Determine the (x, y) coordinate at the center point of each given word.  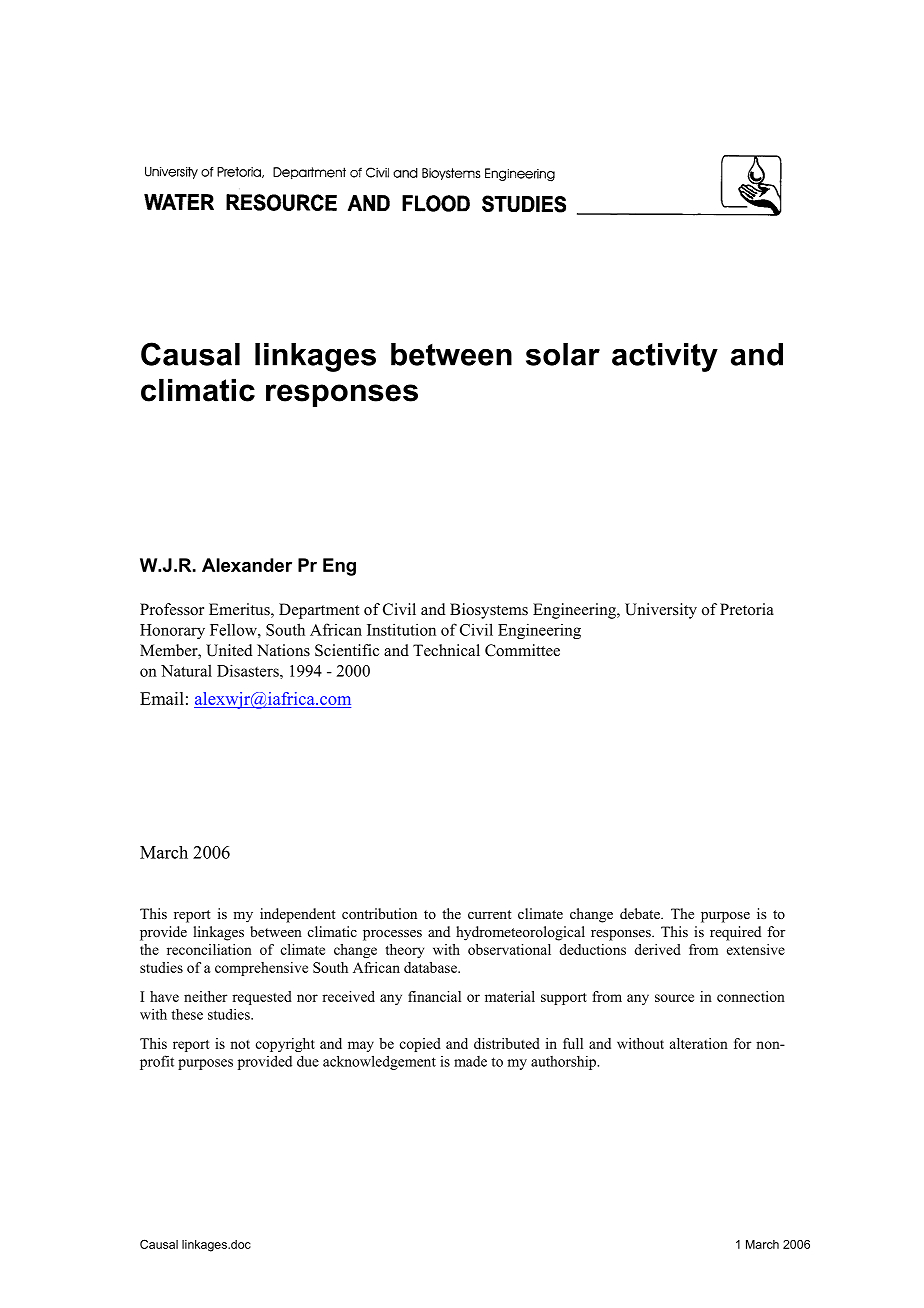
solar (563, 354)
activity (665, 357)
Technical (446, 650)
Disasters (249, 670)
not (240, 1044)
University (661, 611)
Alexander (247, 565)
